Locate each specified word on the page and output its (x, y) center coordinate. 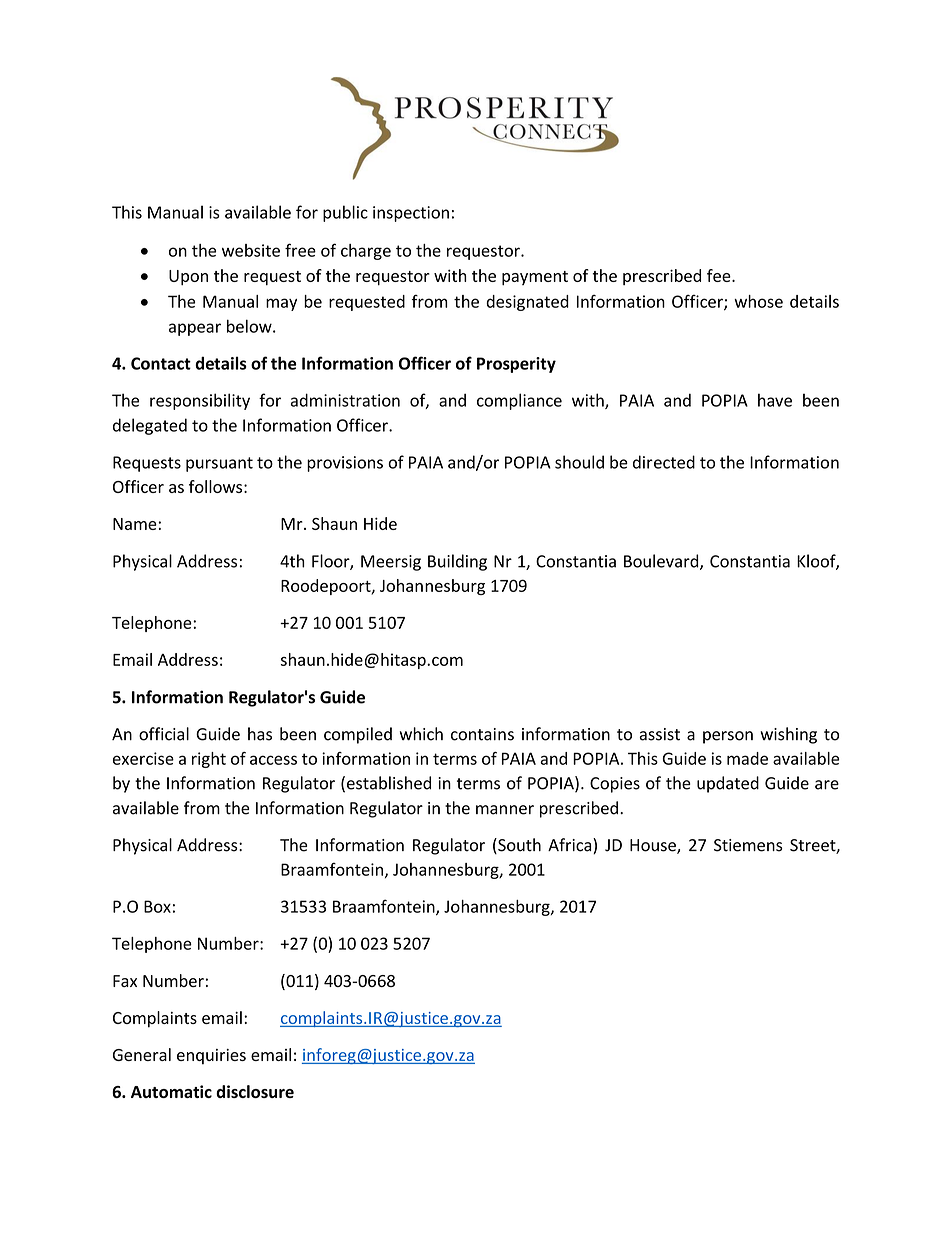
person (728, 737)
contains (482, 734)
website (251, 250)
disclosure (255, 1091)
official (164, 734)
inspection (411, 214)
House (654, 846)
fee (720, 275)
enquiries (211, 1057)
